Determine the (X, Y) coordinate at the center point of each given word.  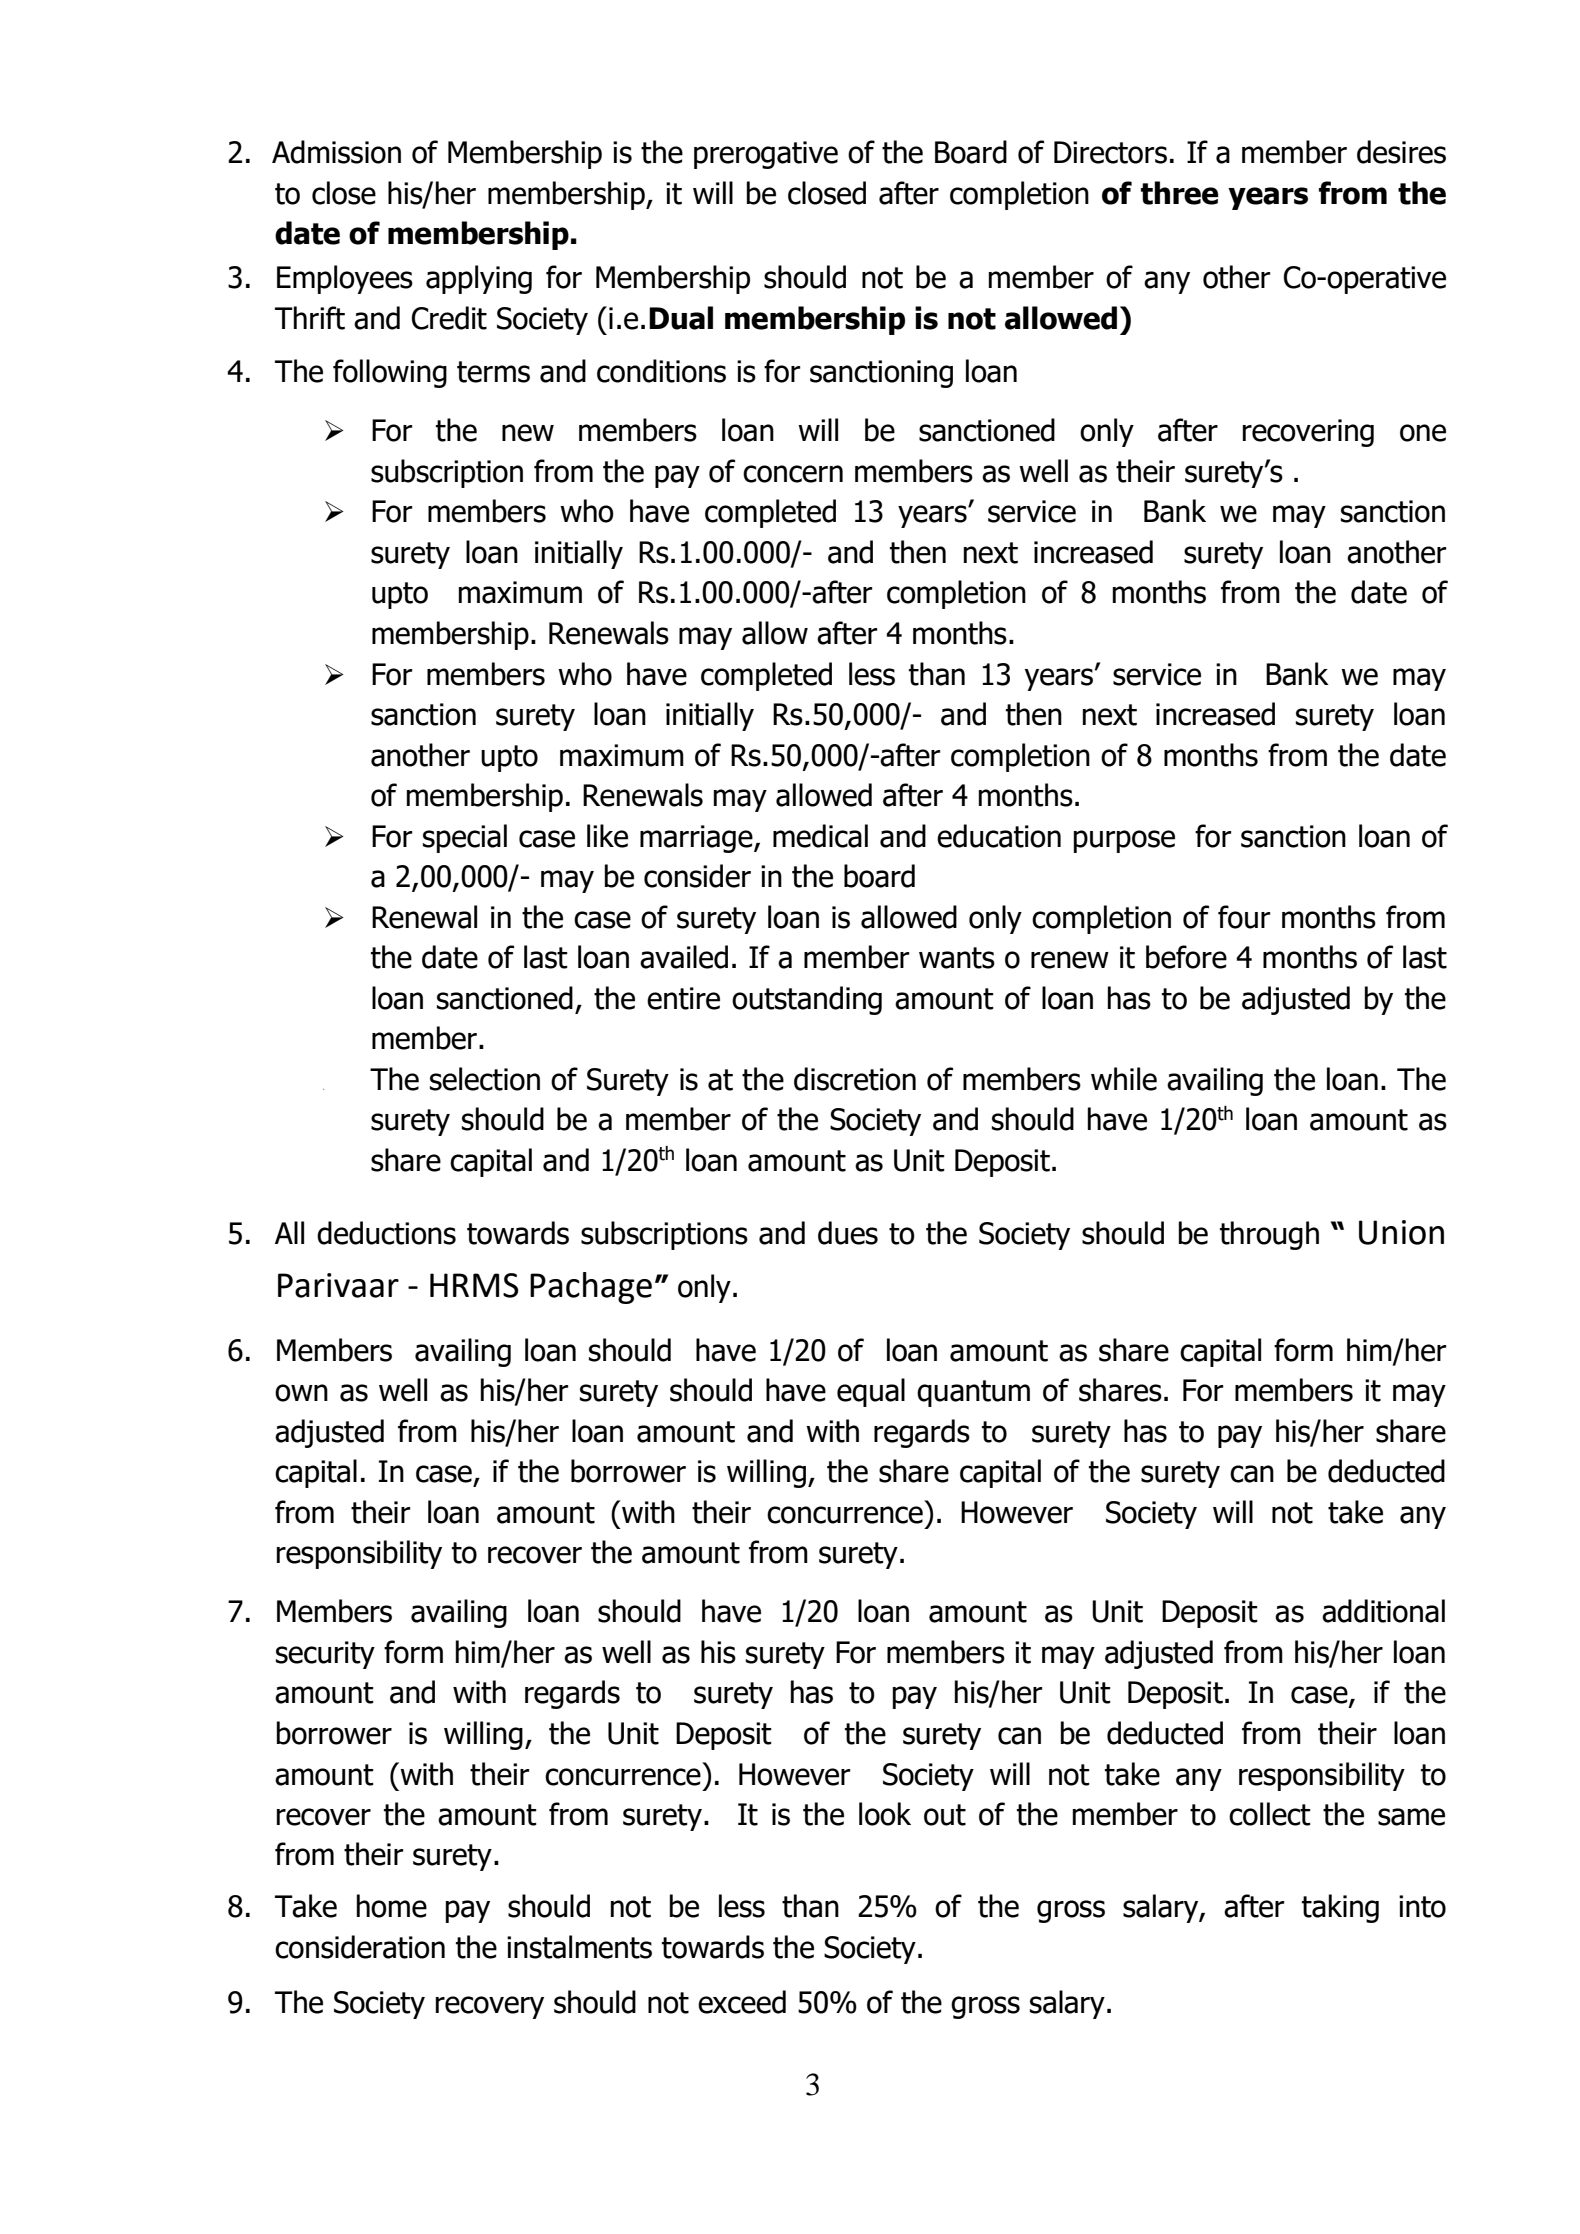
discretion (855, 1079)
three (1180, 193)
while (1124, 1079)
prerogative (766, 155)
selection (485, 1079)
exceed (742, 2002)
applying (479, 279)
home (392, 1906)
